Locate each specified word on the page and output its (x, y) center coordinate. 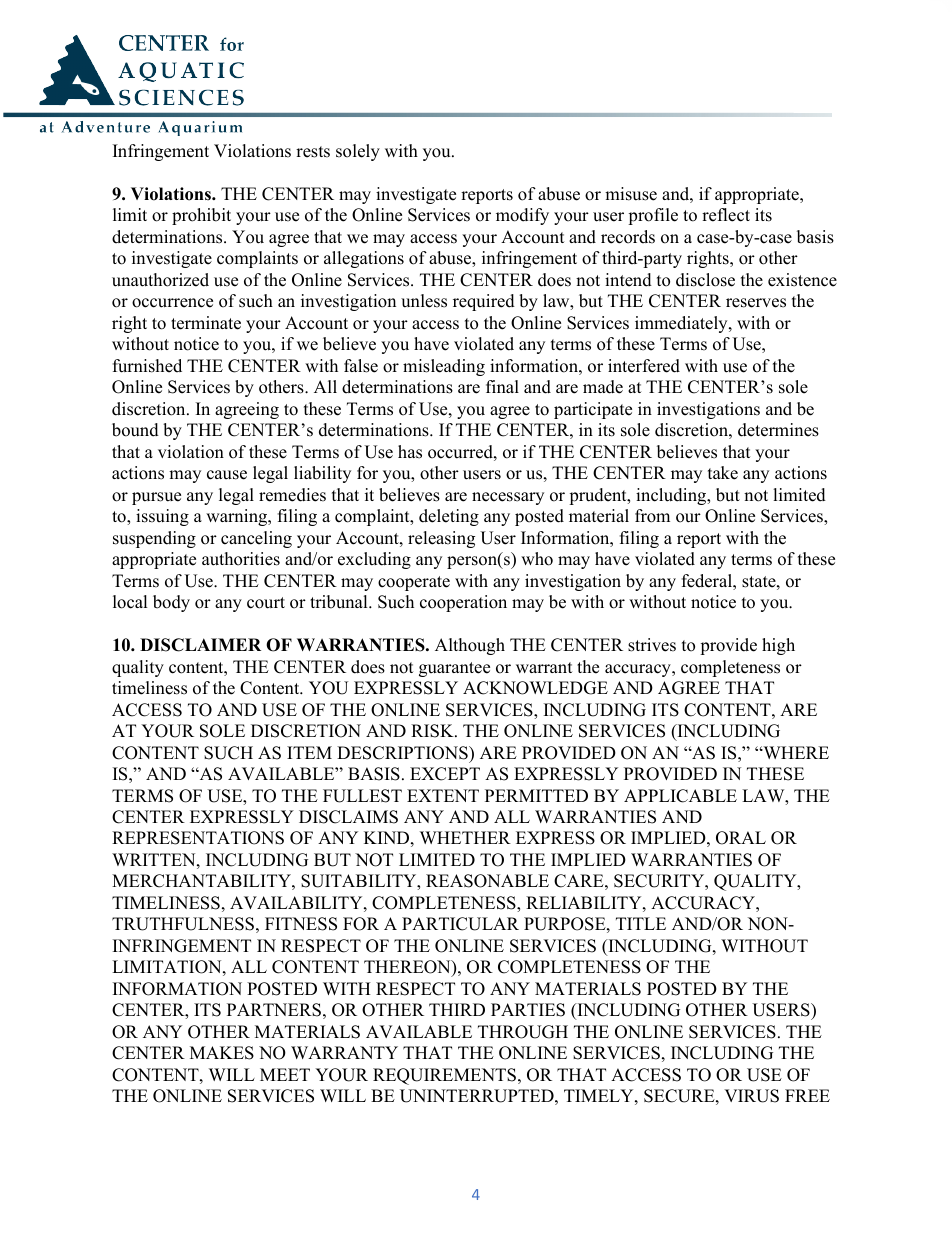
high (778, 646)
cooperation (463, 603)
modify (522, 216)
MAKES (222, 1053)
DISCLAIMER (200, 645)
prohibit (201, 216)
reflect (726, 215)
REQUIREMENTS (444, 1076)
